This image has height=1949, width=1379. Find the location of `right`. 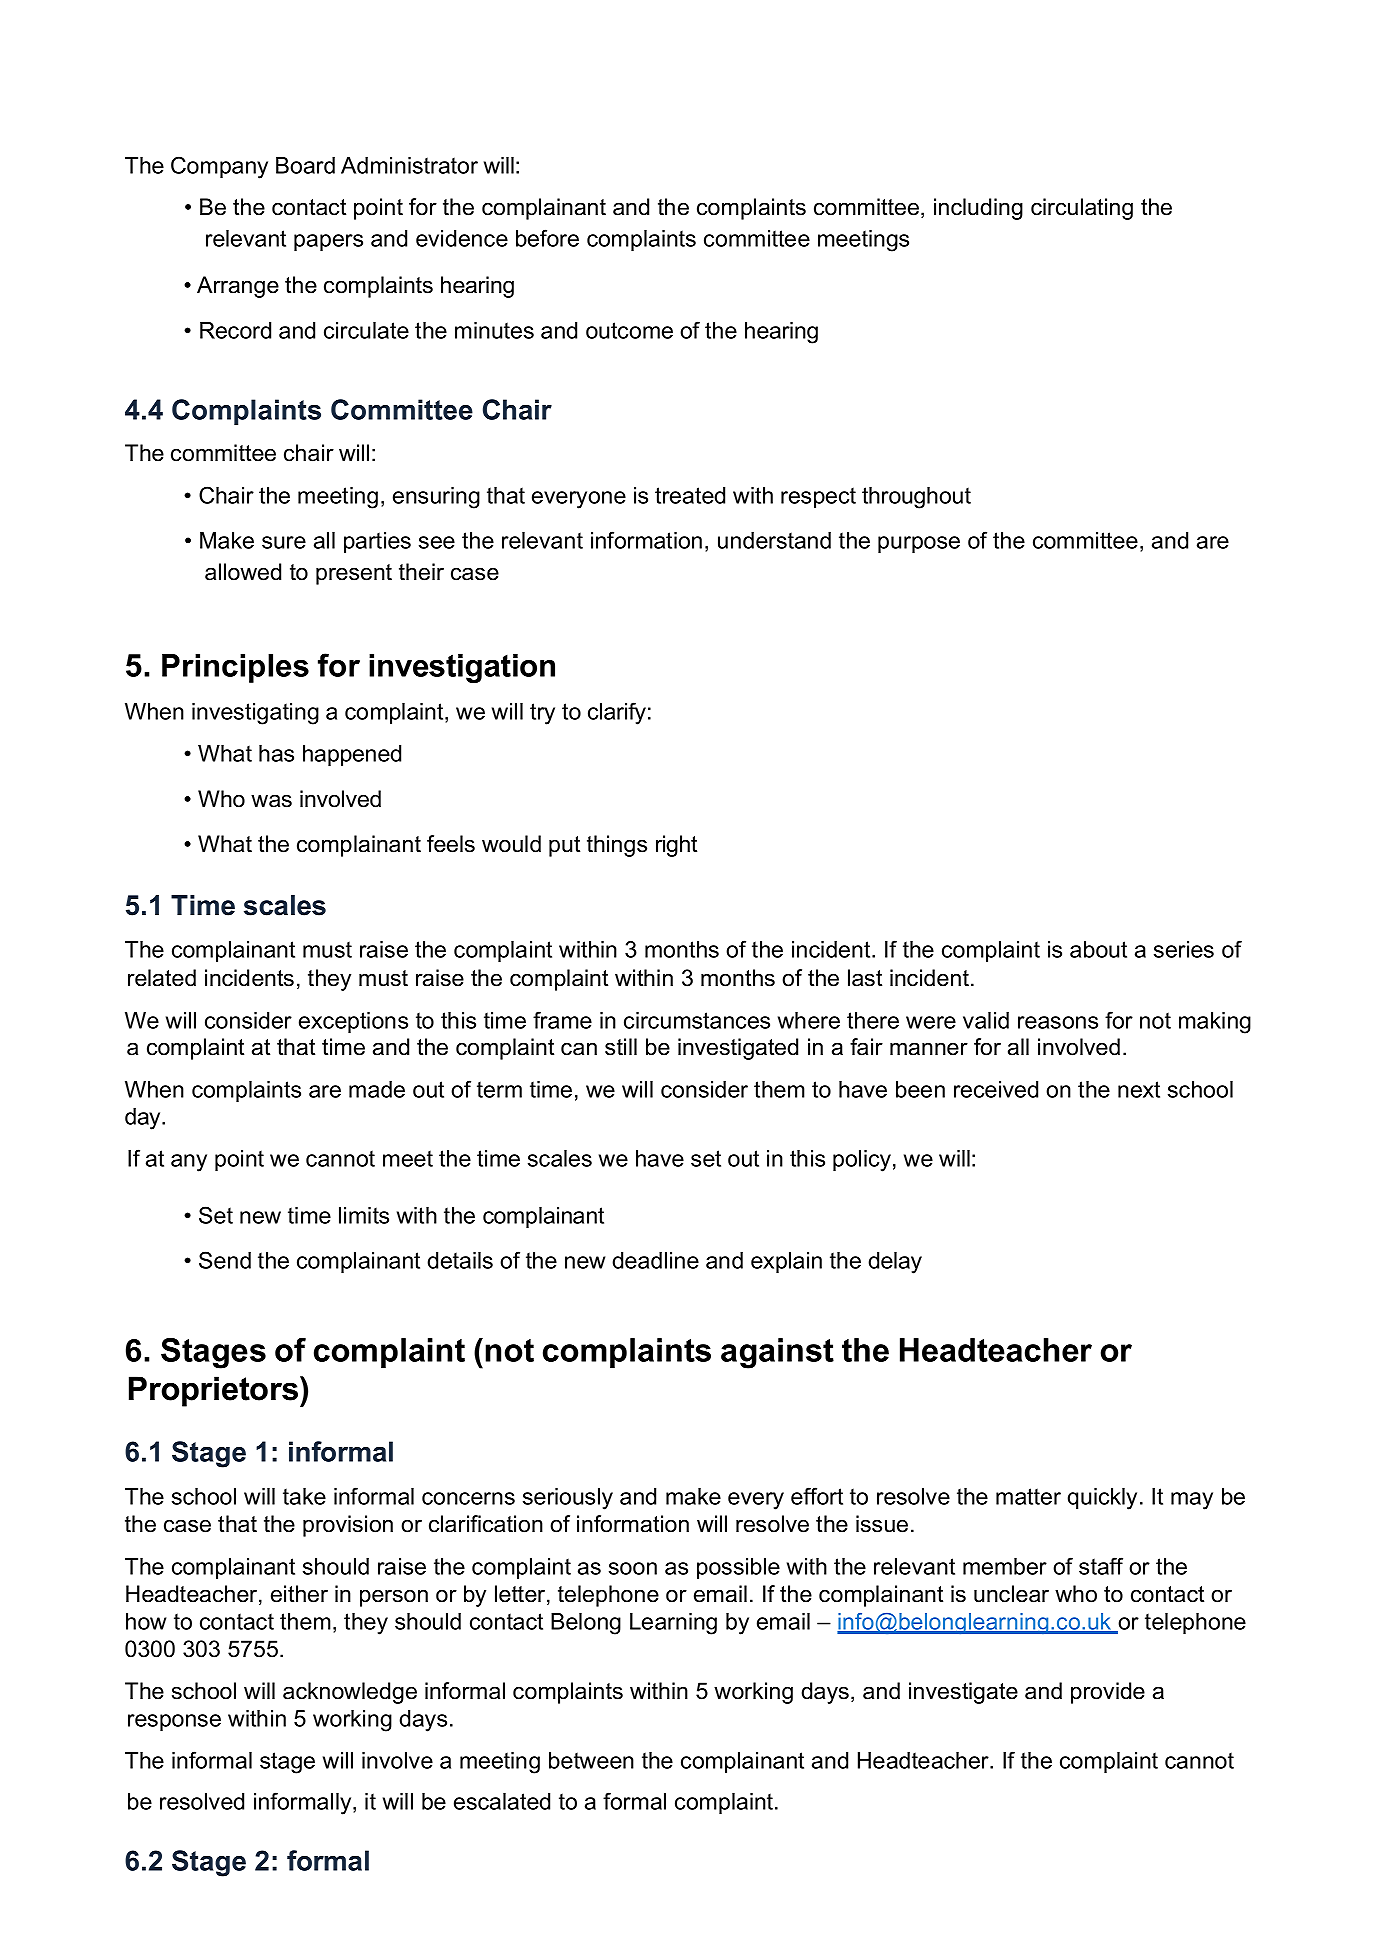

right is located at coordinates (676, 846).
